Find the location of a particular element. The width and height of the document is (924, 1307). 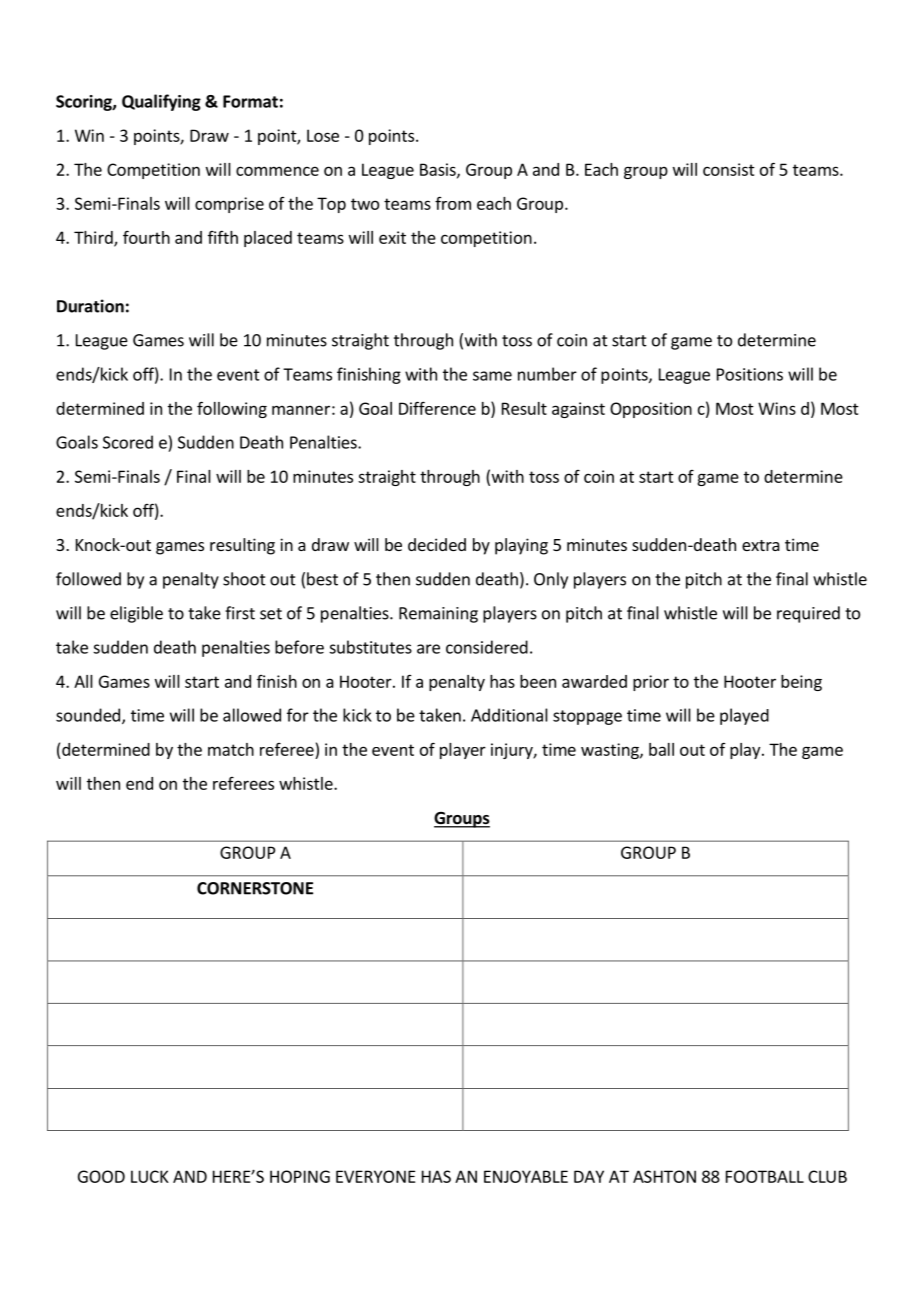

considered is located at coordinates (487, 647).
